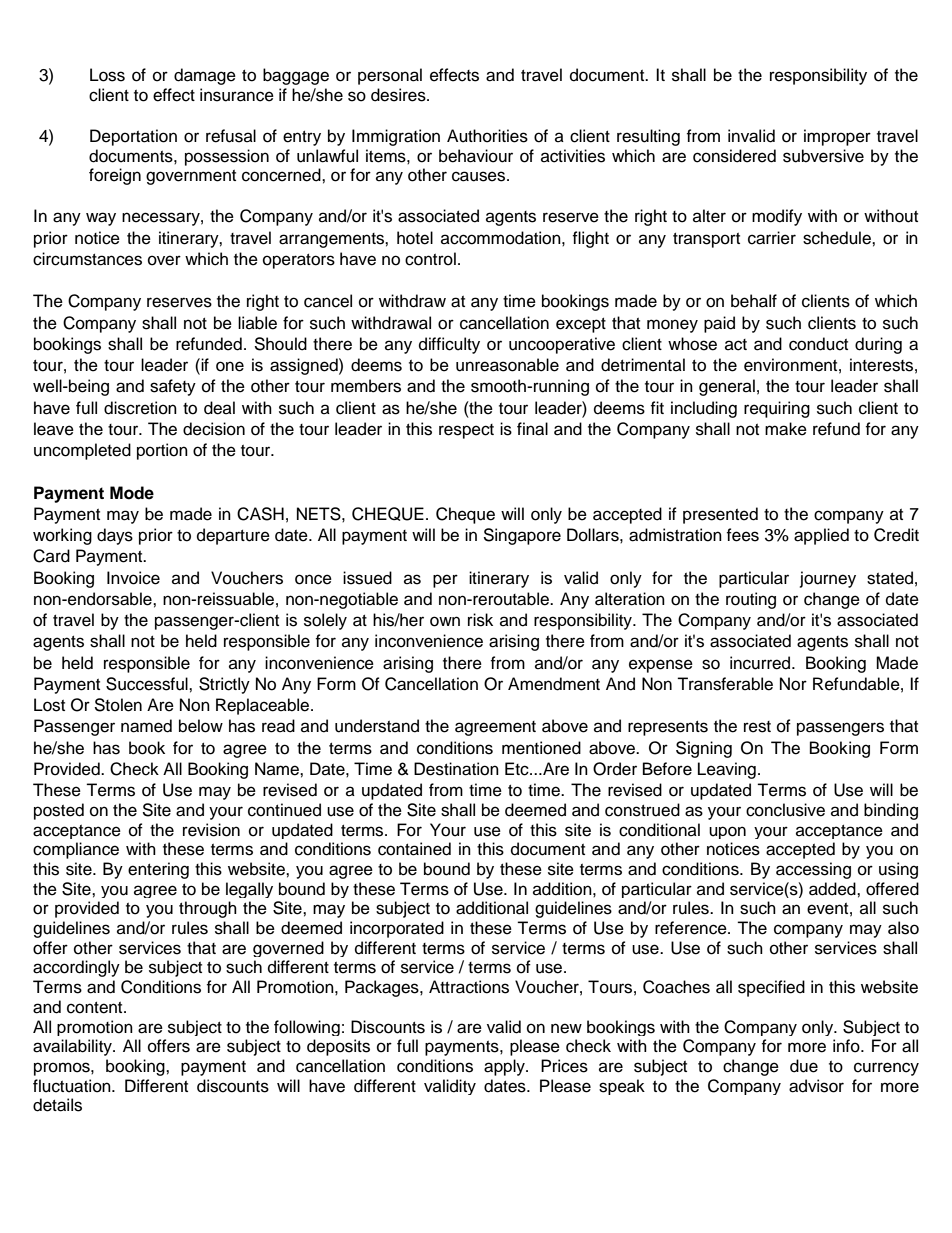 The height and width of the page is (1233, 952). What do you see at coordinates (211, 830) in the page?
I see `revision` at bounding box center [211, 830].
